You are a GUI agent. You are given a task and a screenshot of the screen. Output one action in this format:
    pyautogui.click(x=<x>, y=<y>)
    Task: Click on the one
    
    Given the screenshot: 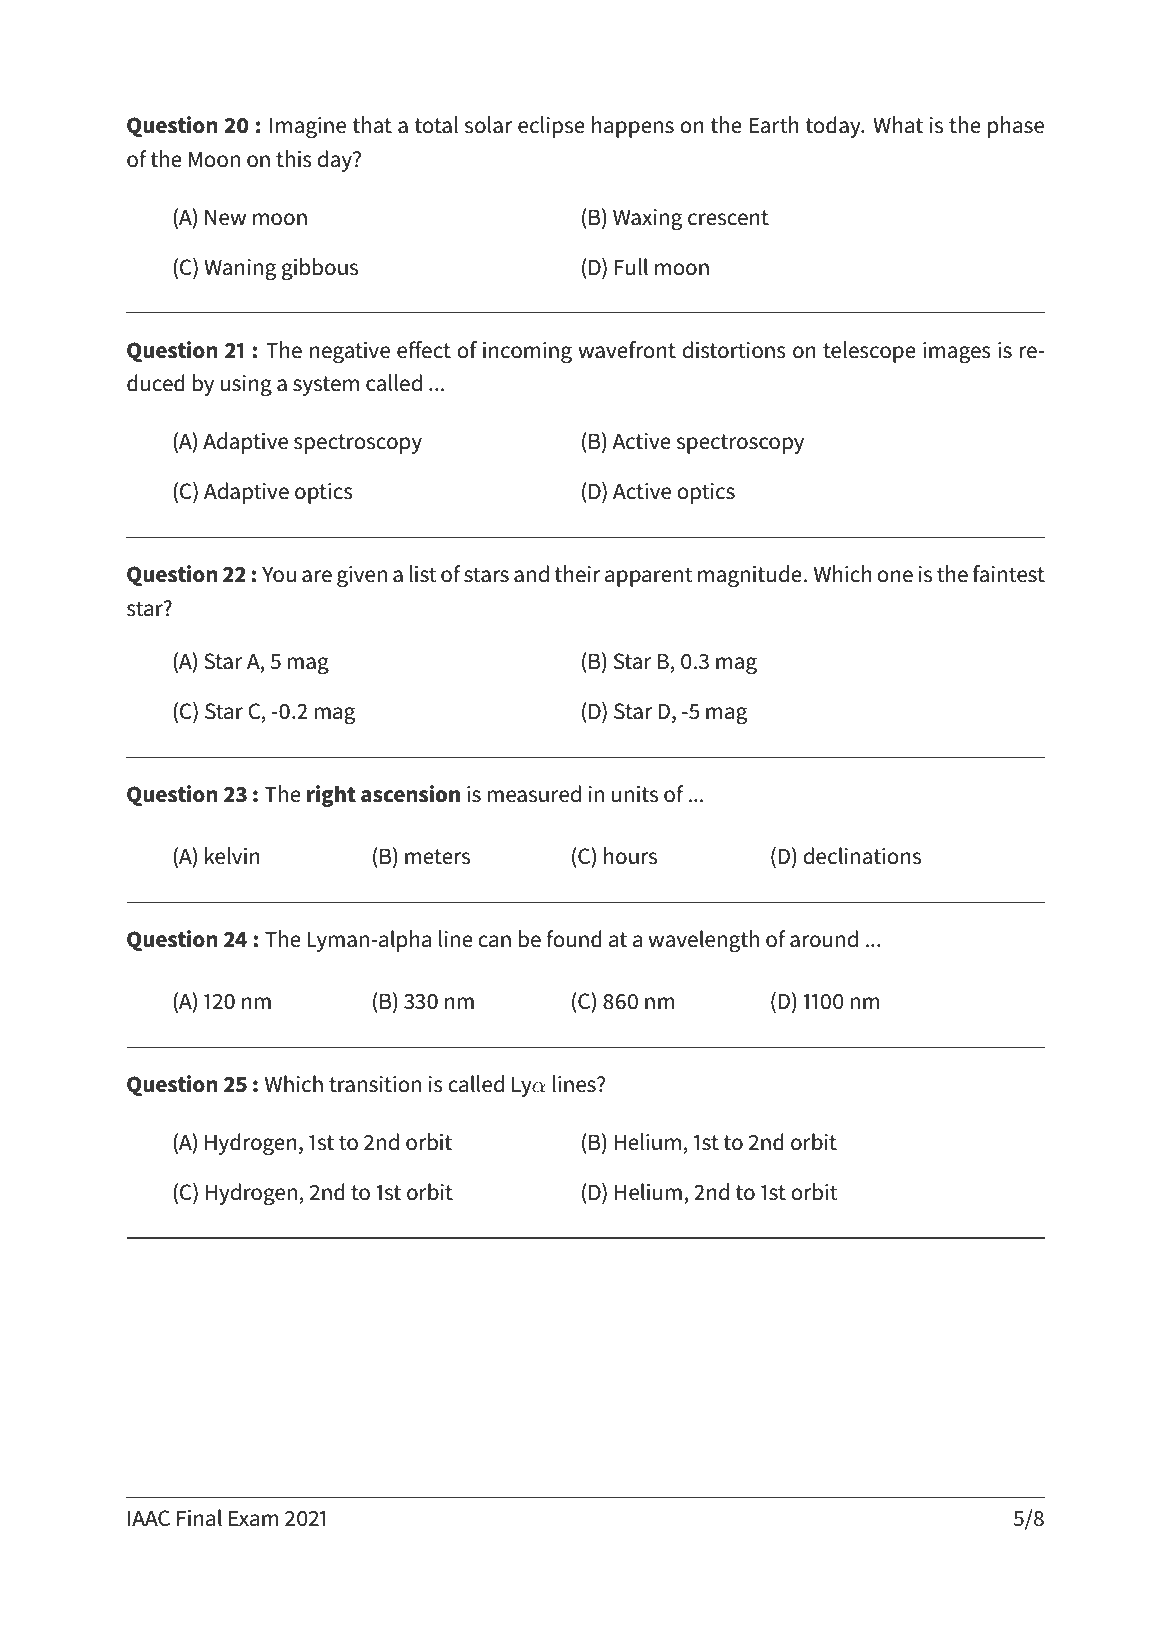 What is the action you would take?
    pyautogui.click(x=895, y=576)
